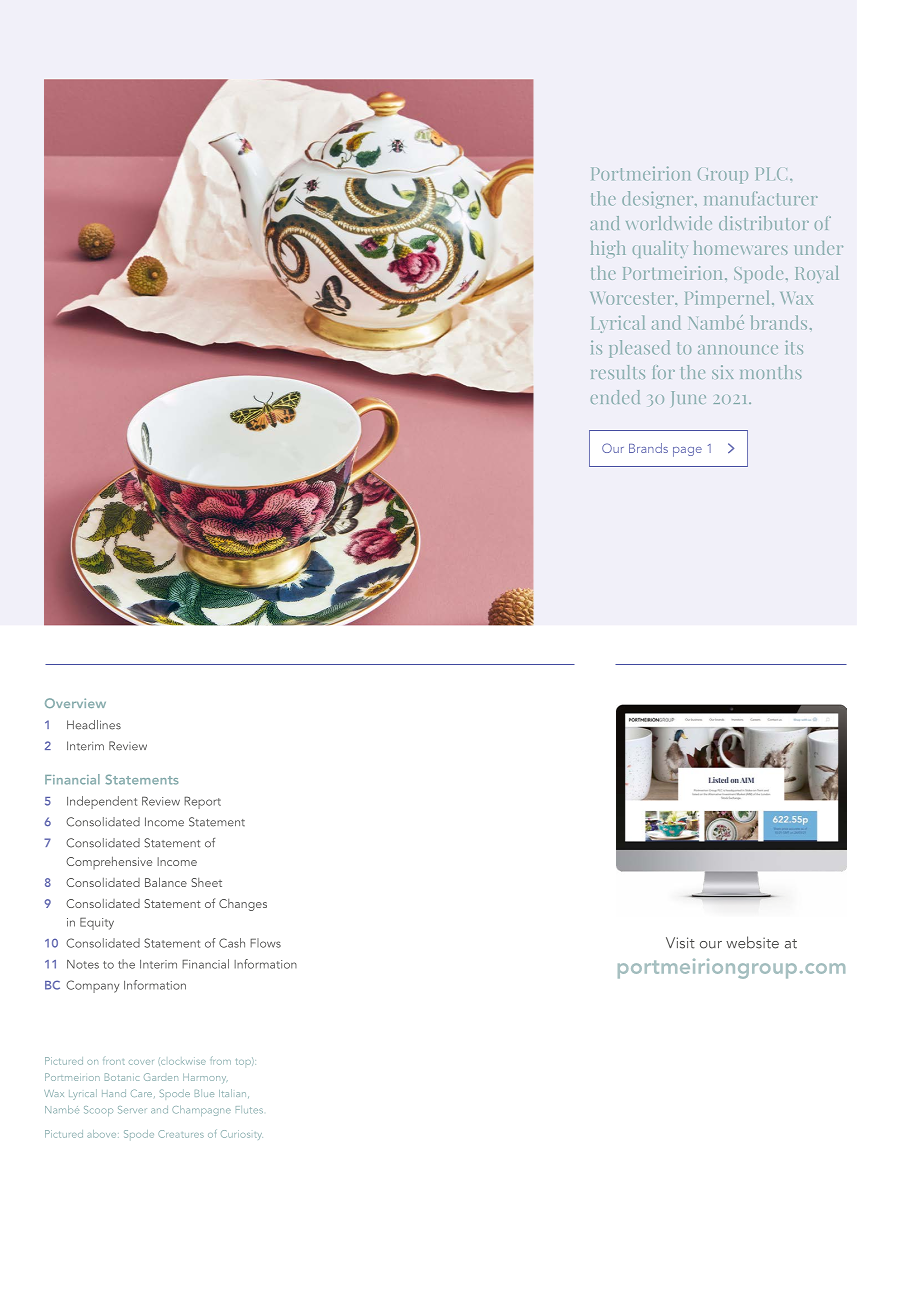 The width and height of the screenshot is (924, 1308). What do you see at coordinates (752, 942) in the screenshot?
I see `website` at bounding box center [752, 942].
